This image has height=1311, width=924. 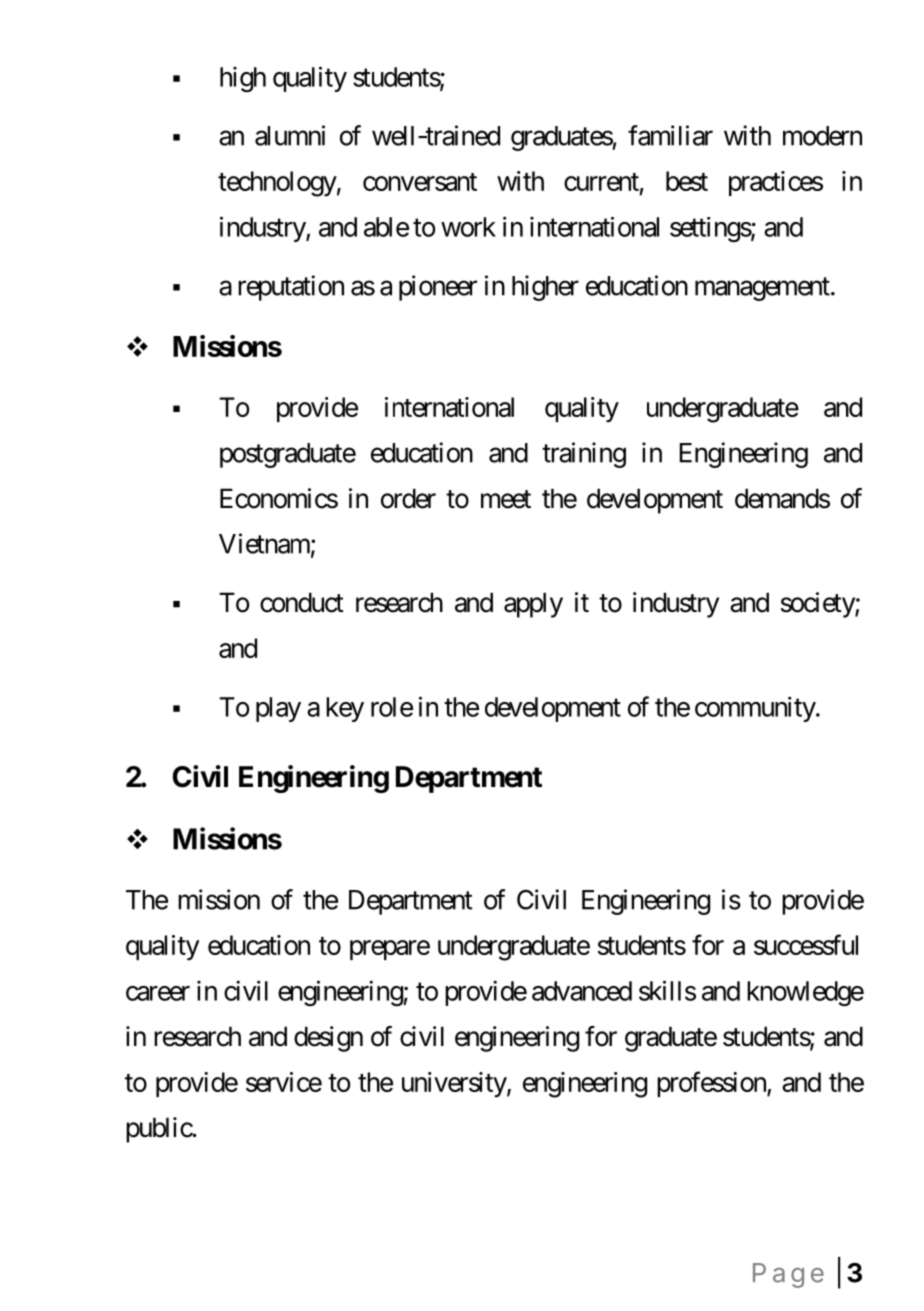 What do you see at coordinates (582, 991) in the image?
I see `advanced` at bounding box center [582, 991].
